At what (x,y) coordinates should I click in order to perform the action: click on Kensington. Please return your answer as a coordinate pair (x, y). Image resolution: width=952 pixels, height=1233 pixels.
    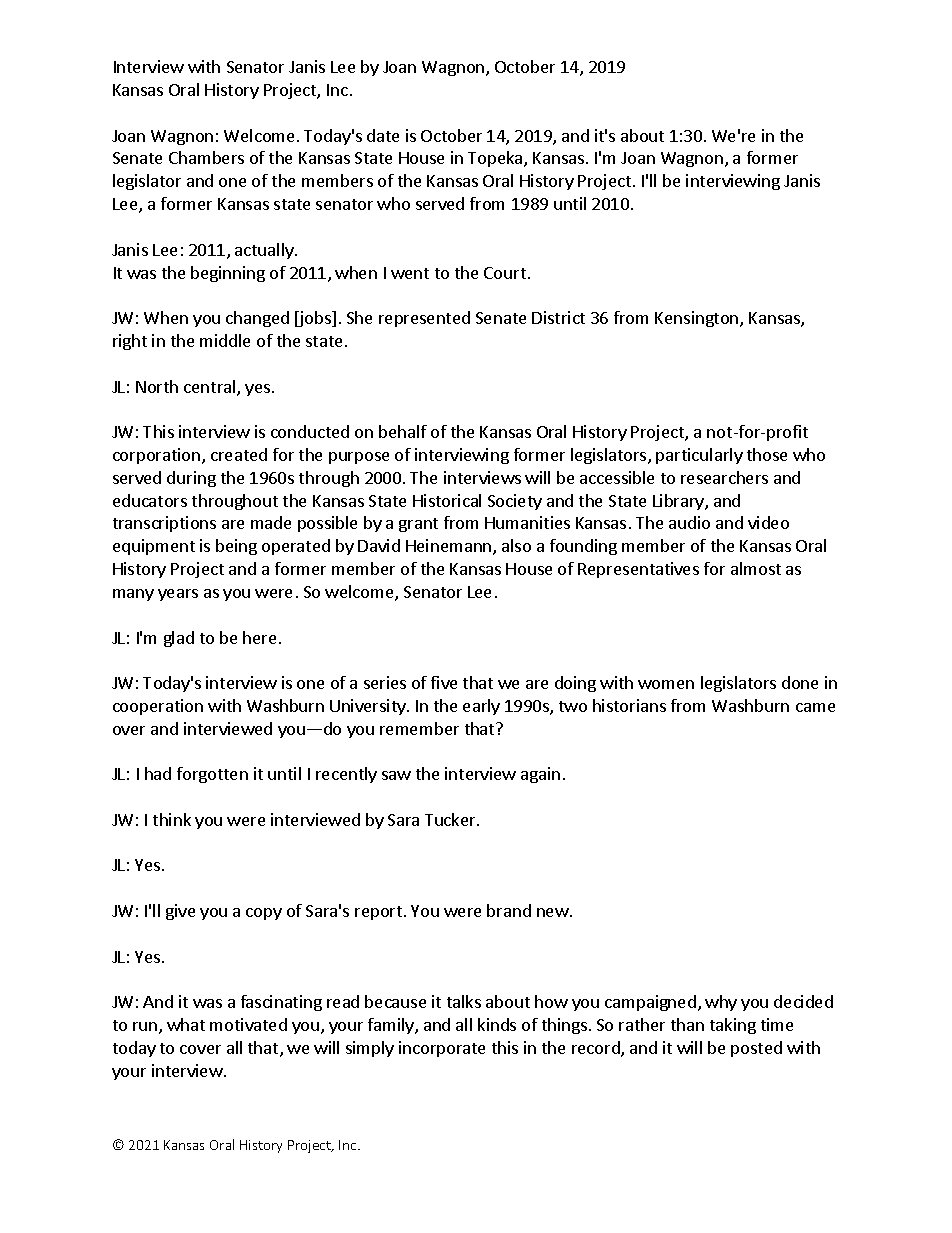
    Looking at the image, I should click on (698, 319).
